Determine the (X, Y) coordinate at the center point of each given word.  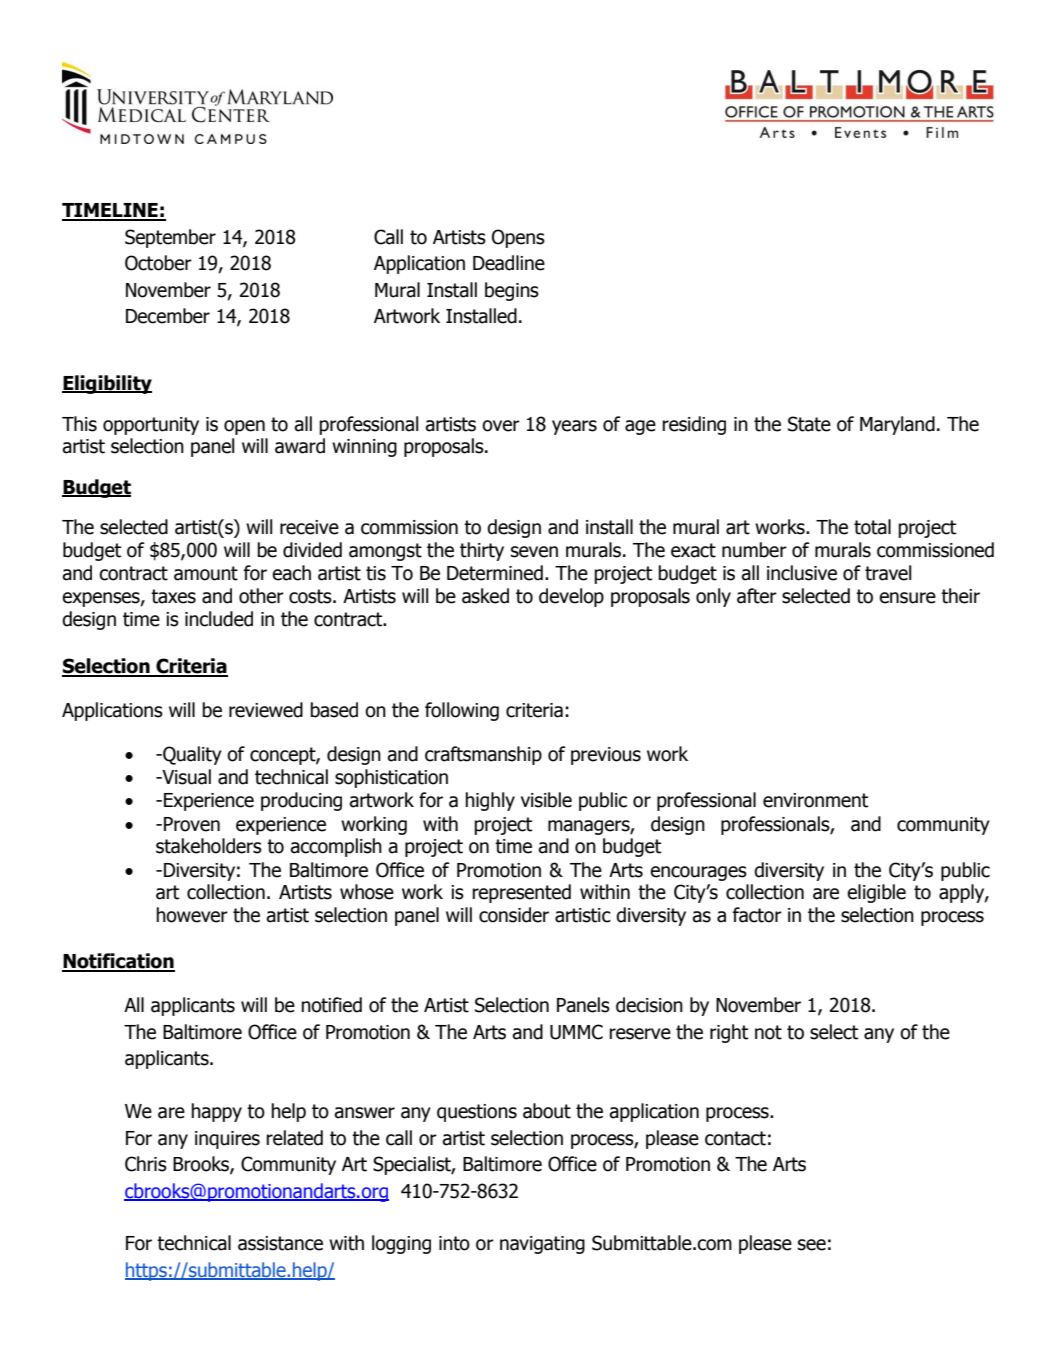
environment (815, 800)
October (158, 263)
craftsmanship (483, 755)
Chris (146, 1164)
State (809, 424)
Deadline (509, 263)
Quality (191, 755)
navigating (542, 1245)
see (812, 1245)
